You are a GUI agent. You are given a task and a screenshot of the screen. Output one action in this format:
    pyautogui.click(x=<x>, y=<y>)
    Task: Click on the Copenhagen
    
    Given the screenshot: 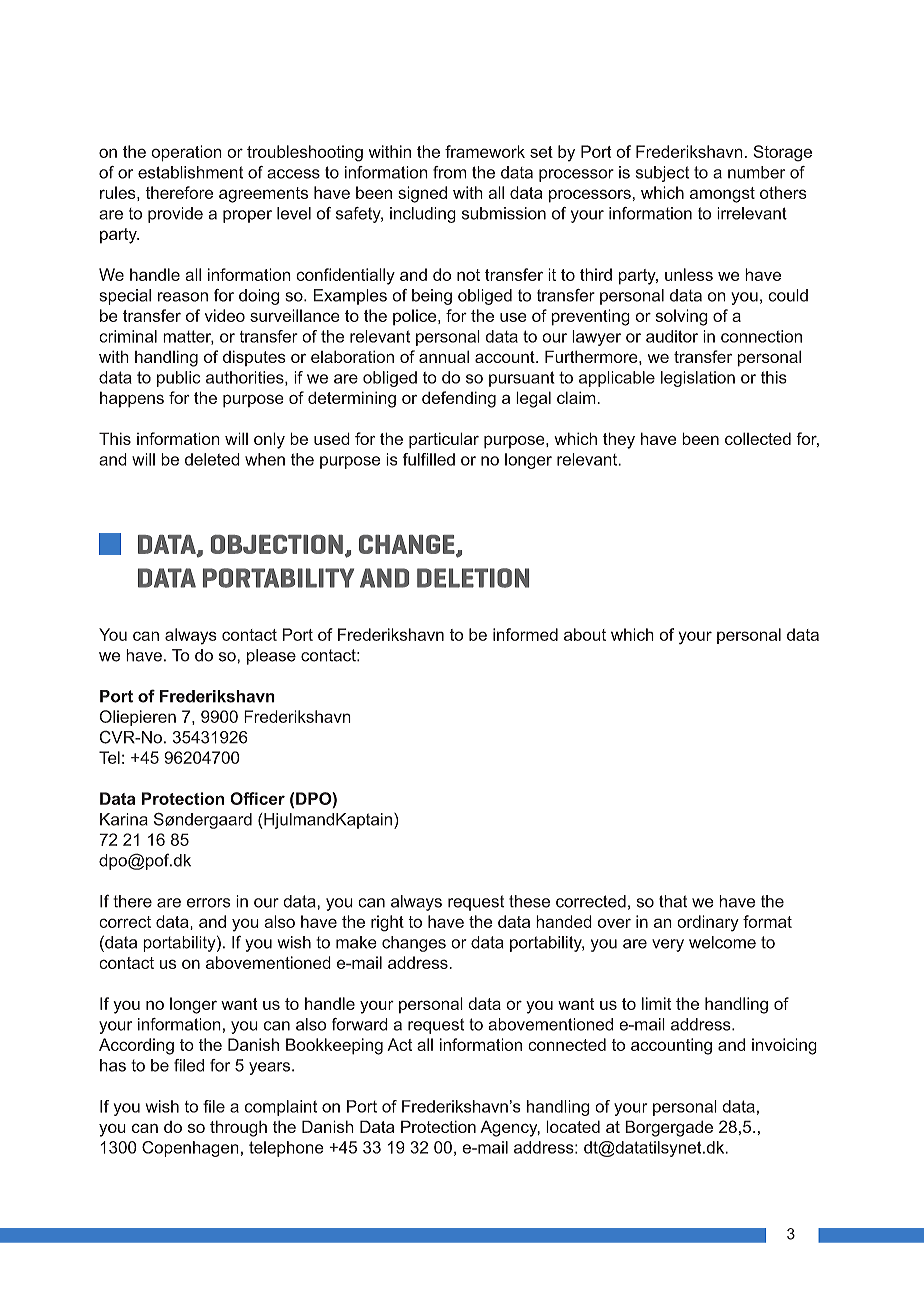 What is the action you would take?
    pyautogui.click(x=190, y=1149)
